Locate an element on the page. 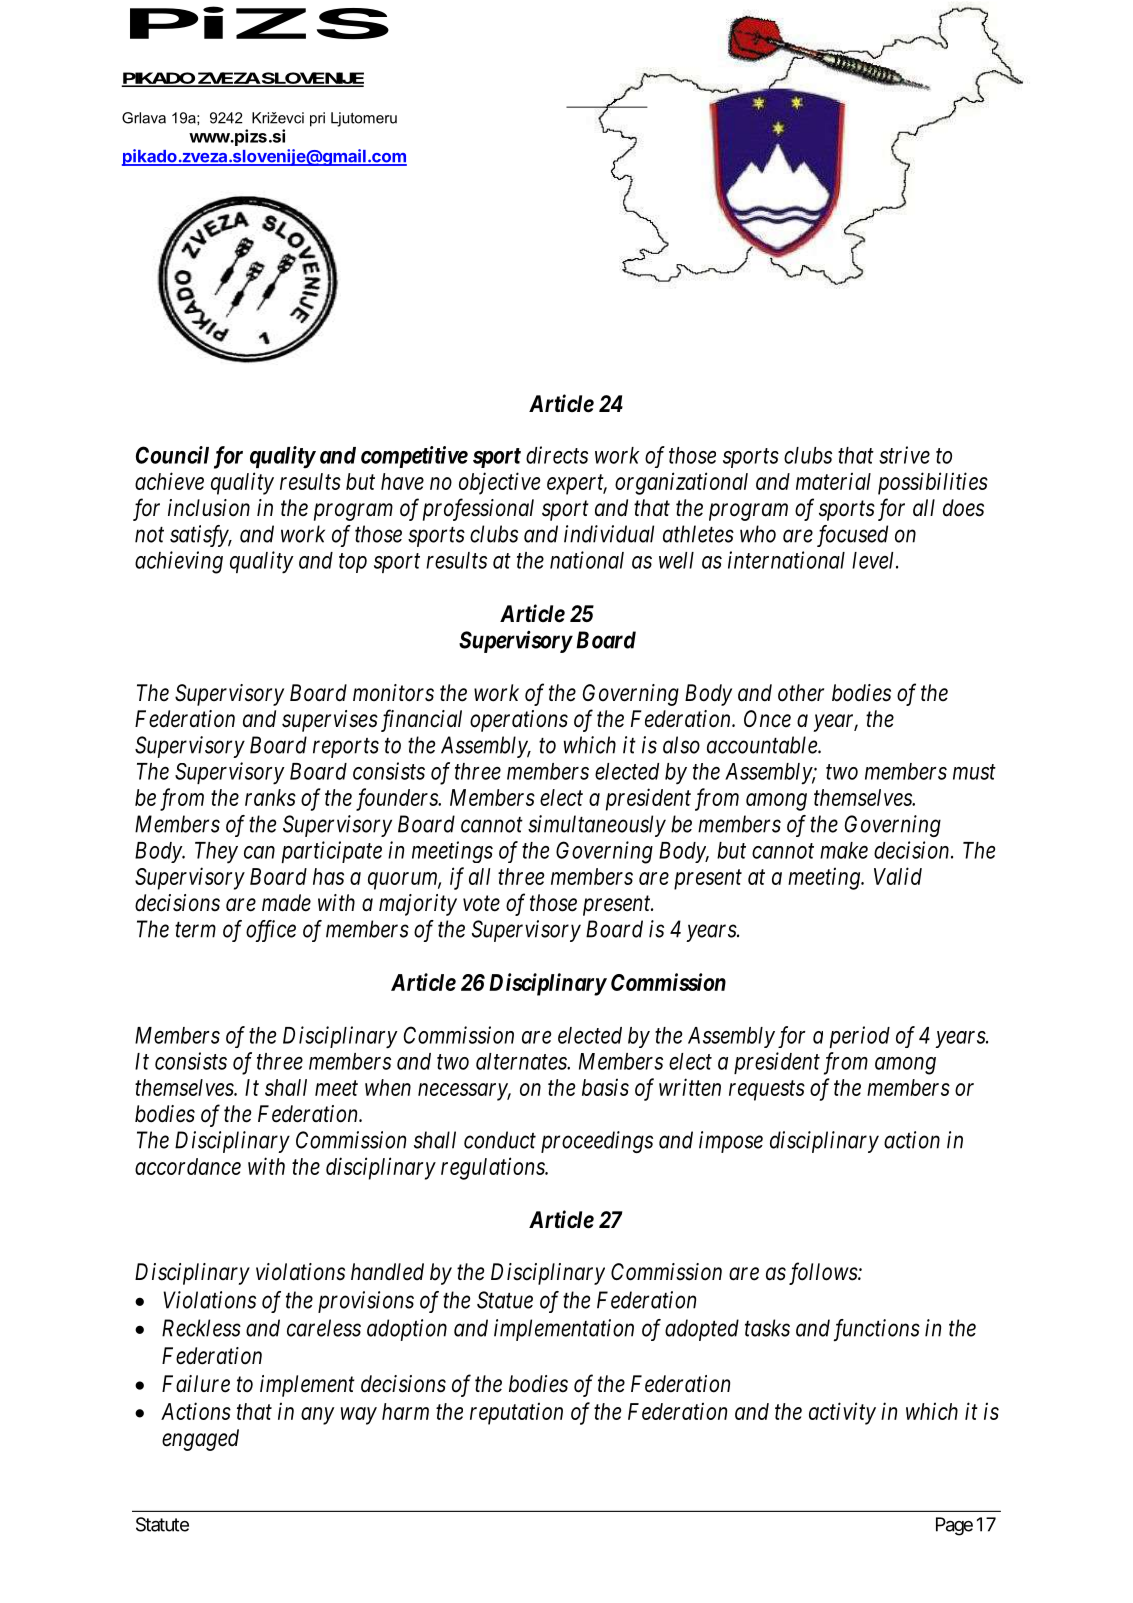 The image size is (1133, 1603). accordance is located at coordinates (188, 1166).
